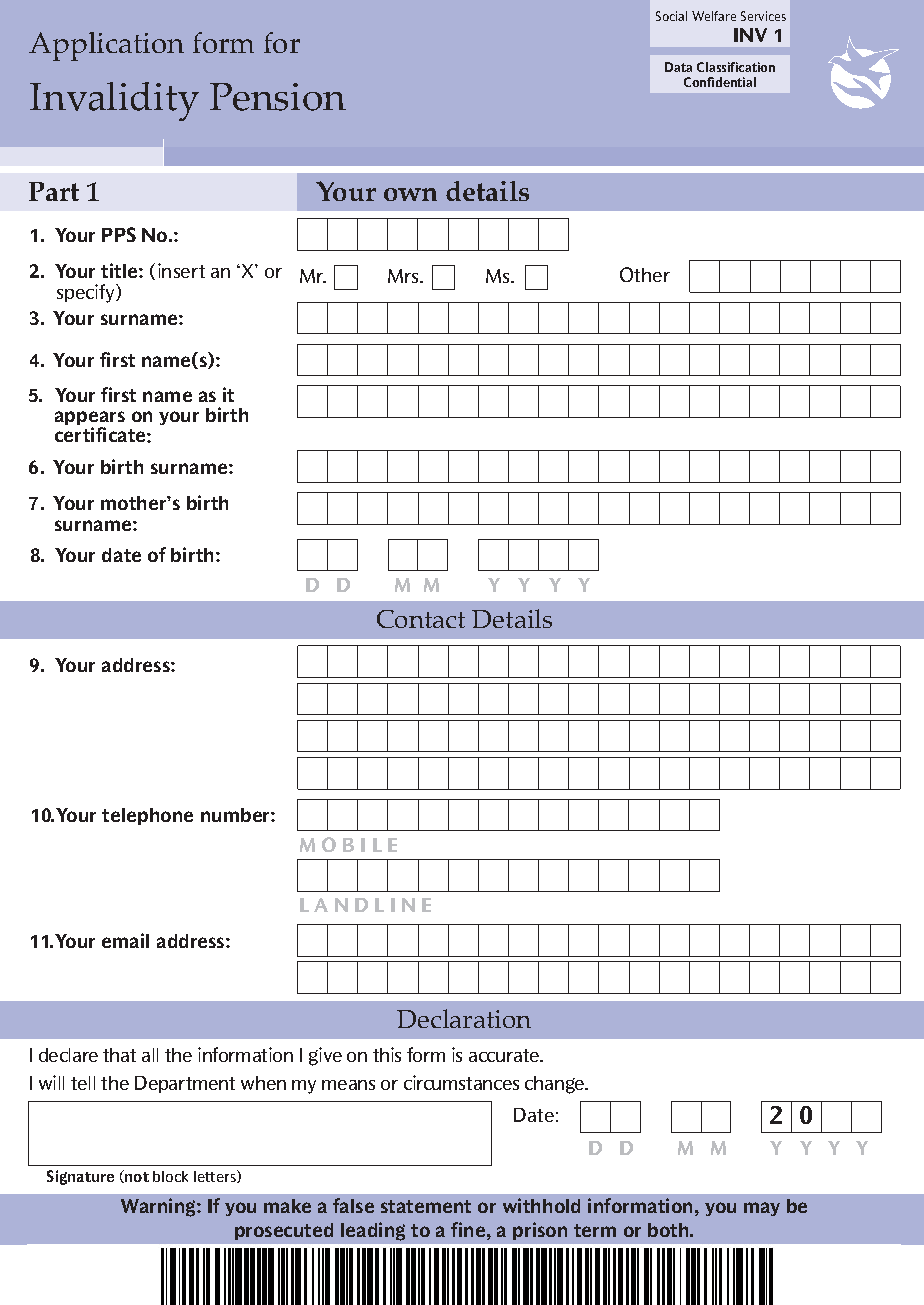 Image resolution: width=924 pixels, height=1305 pixels. I want to click on telephone, so click(147, 816).
